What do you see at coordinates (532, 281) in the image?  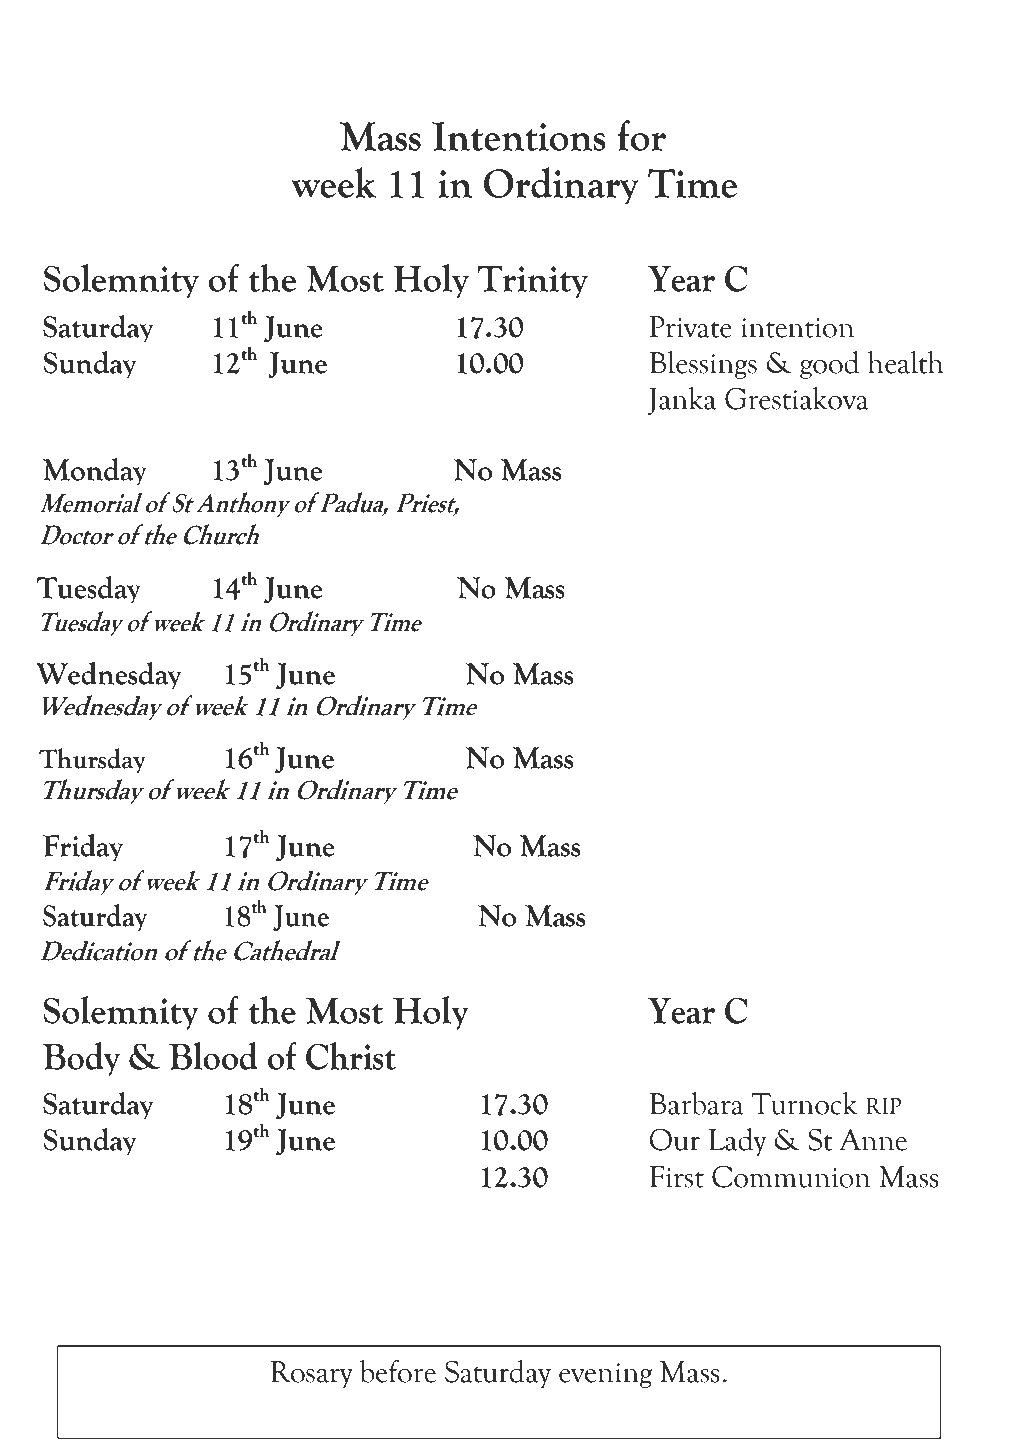 I see `Trinity` at bounding box center [532, 281].
